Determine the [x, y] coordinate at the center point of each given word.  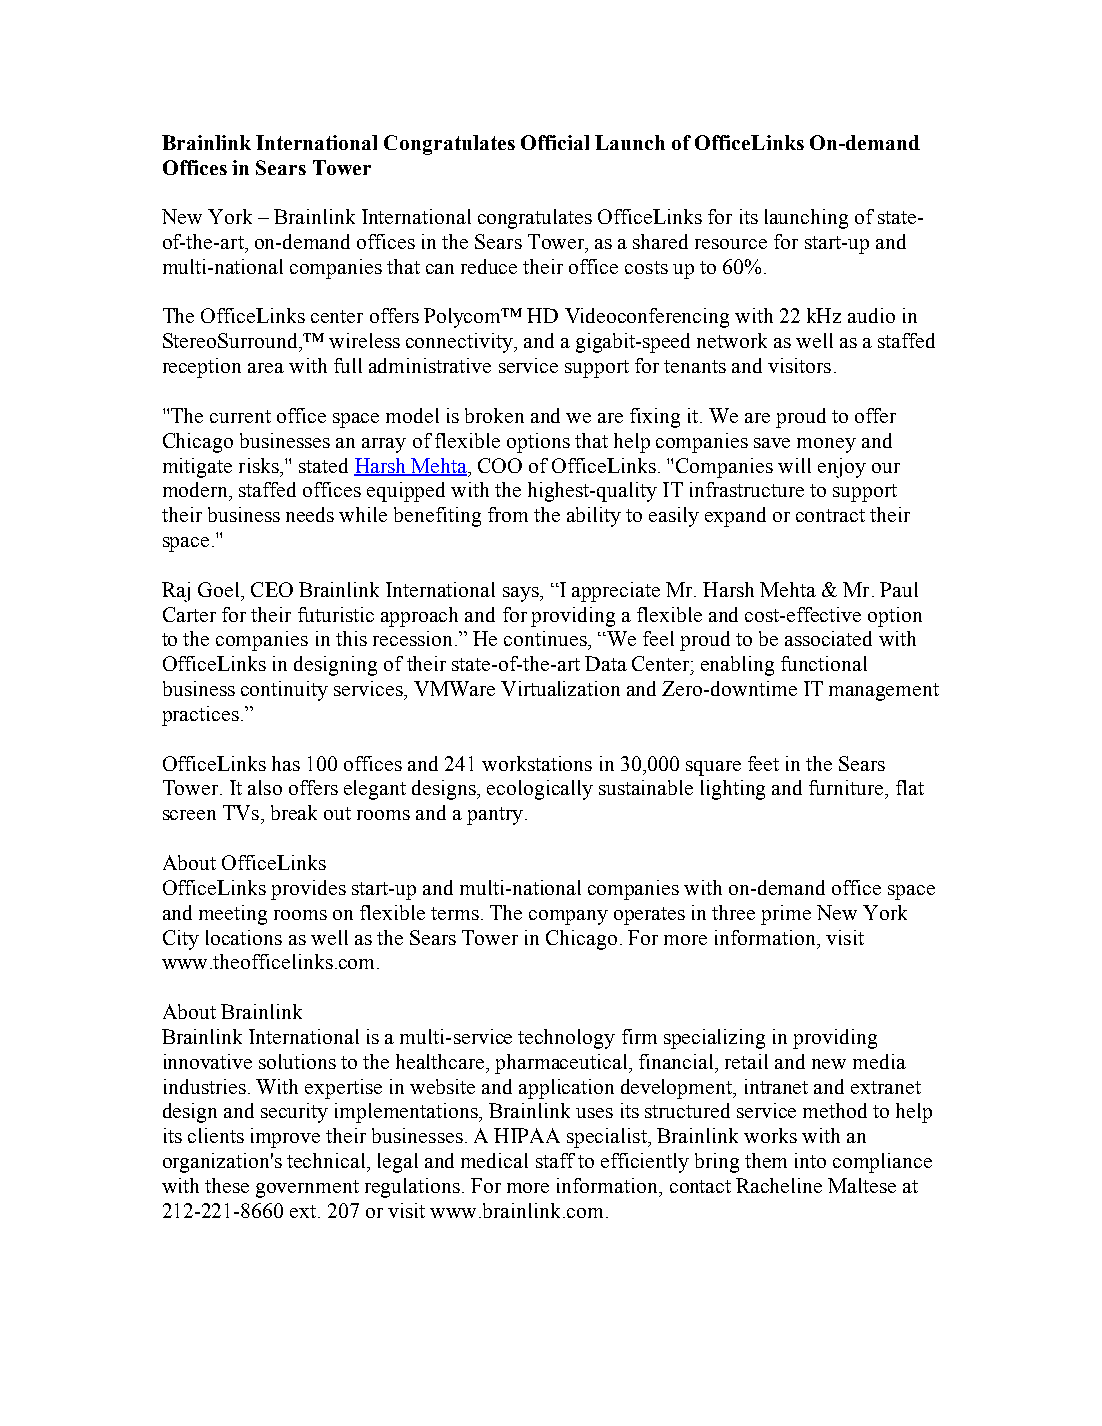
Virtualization [560, 688]
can [440, 269]
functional [824, 663]
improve [285, 1138]
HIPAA [527, 1135]
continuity [284, 691]
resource [731, 244]
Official [555, 142]
